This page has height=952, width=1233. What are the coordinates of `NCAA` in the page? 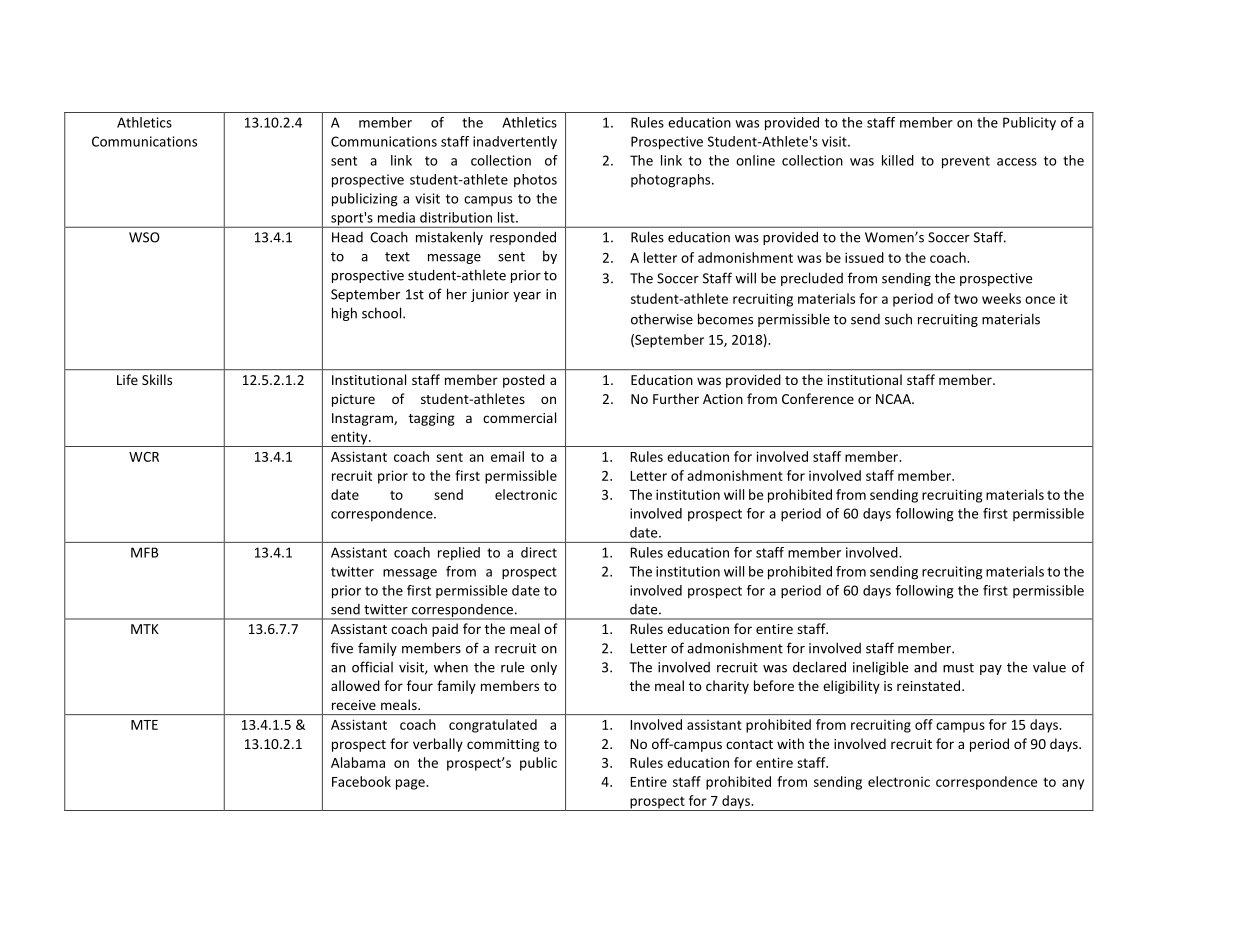 It's located at (894, 399).
